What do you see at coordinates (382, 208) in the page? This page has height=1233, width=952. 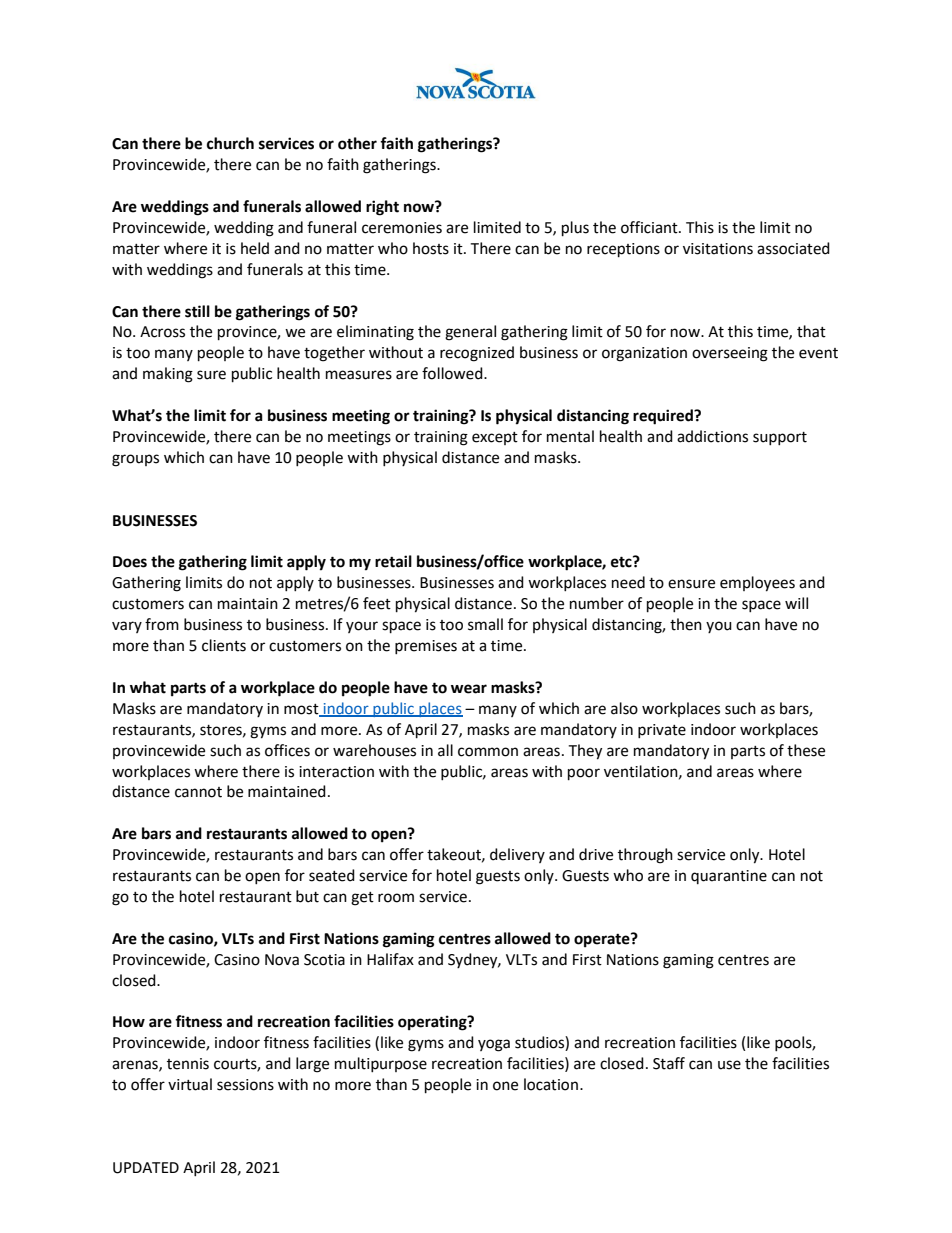 I see `right` at bounding box center [382, 208].
